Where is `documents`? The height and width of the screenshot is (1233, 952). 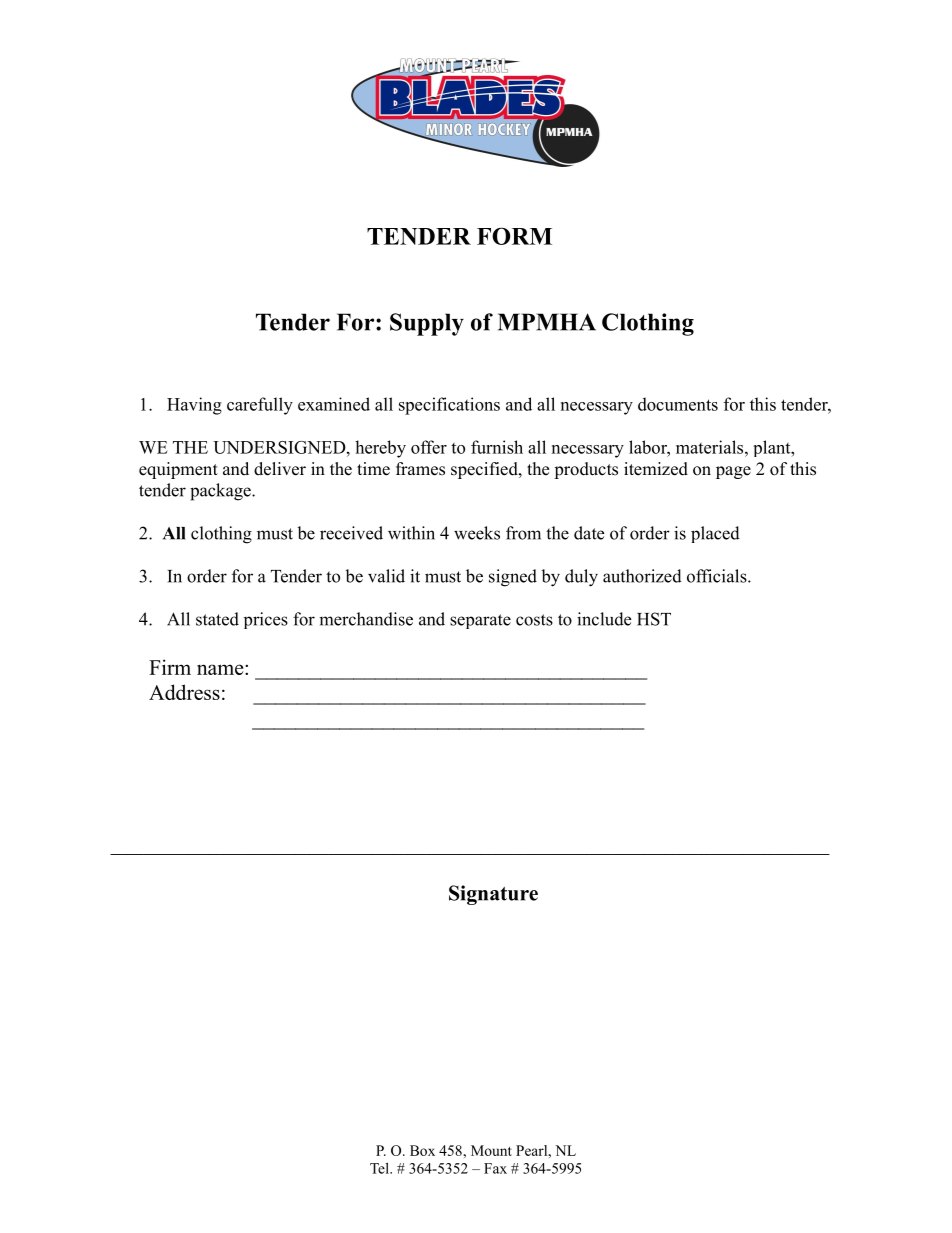
documents is located at coordinates (678, 404).
